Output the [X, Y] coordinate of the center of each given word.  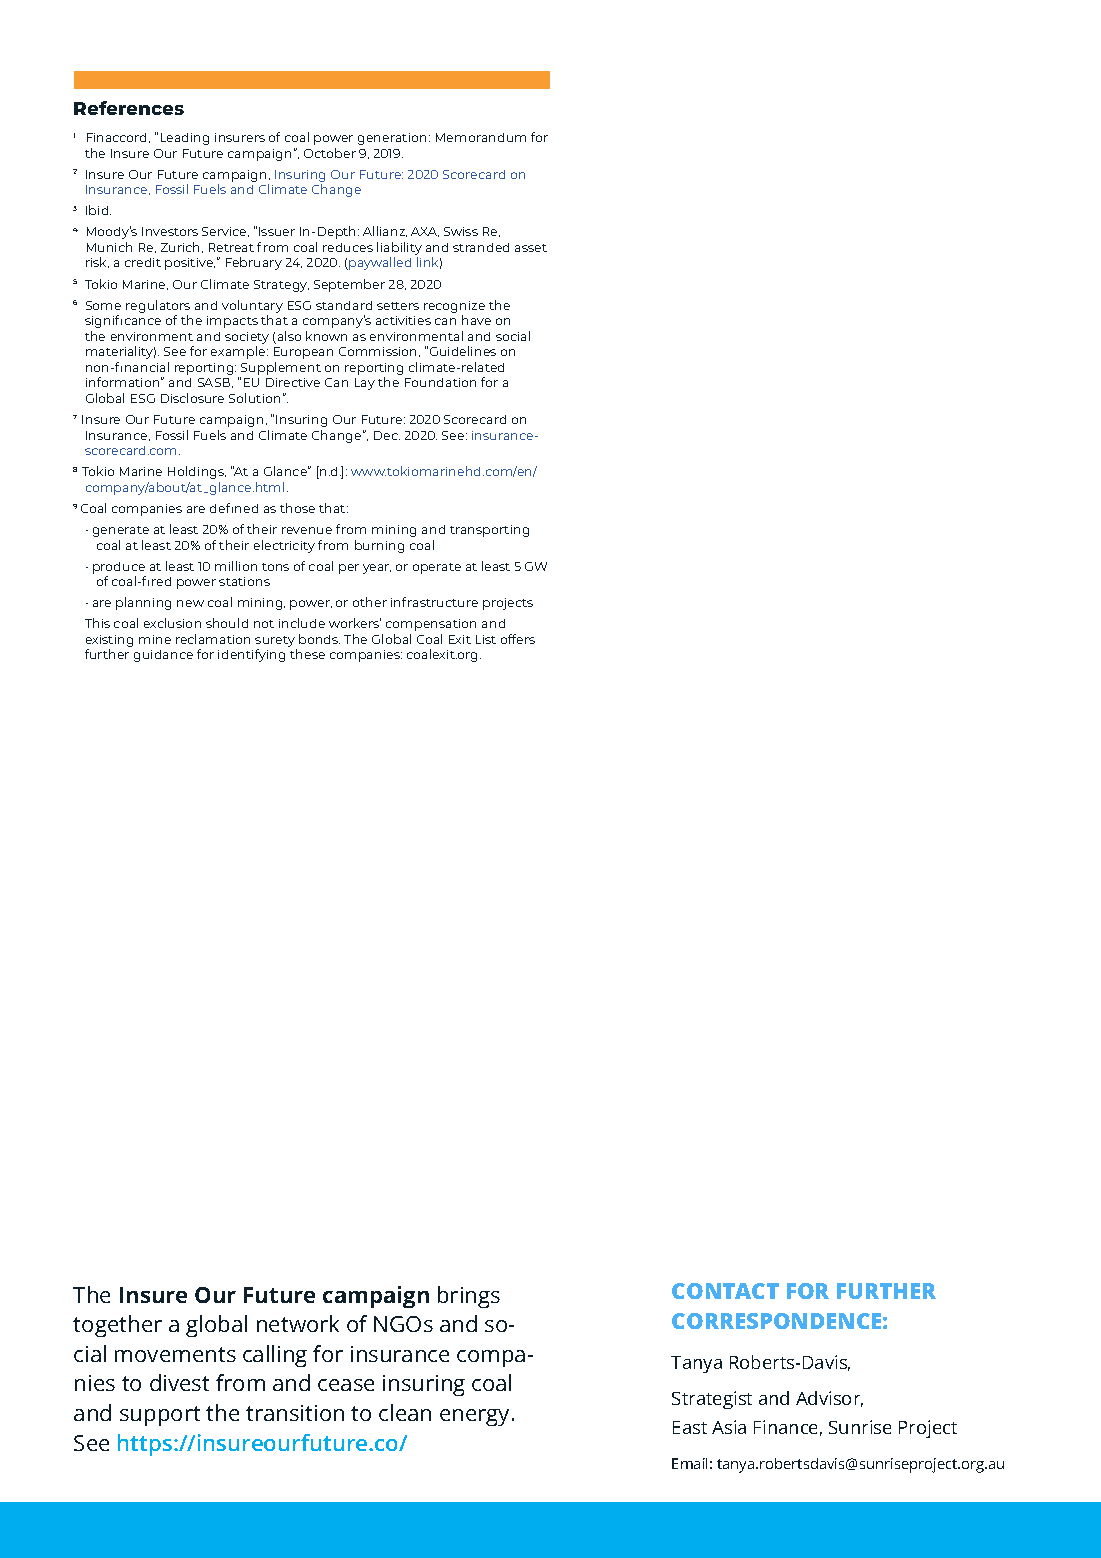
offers [518, 639]
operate [437, 568]
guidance [163, 656]
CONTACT [725, 1291]
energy [476, 1417]
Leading [185, 139]
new [190, 603]
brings [469, 1297]
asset [531, 248]
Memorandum [481, 137]
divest [179, 1382]
